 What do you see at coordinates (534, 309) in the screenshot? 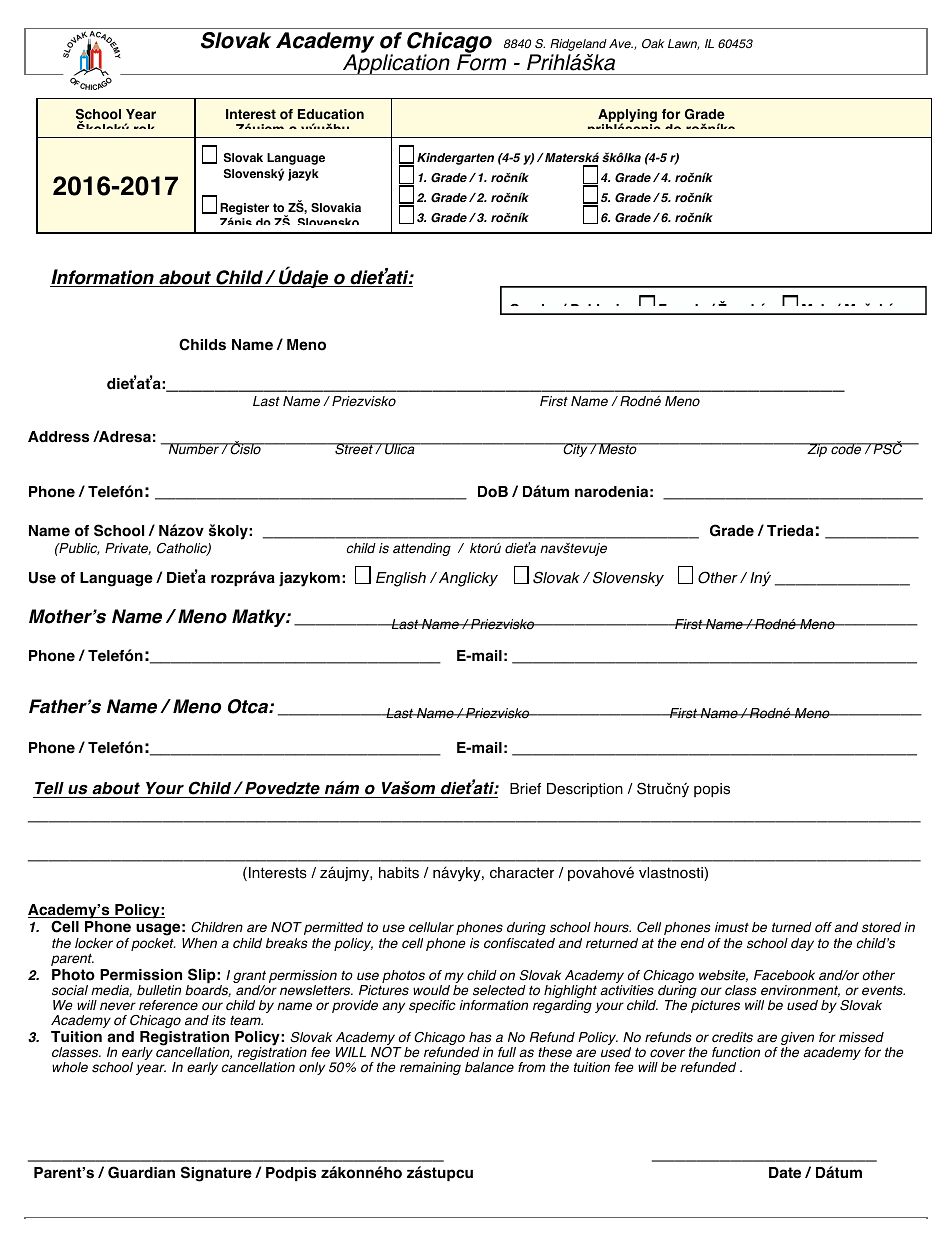
I see `Gender` at bounding box center [534, 309].
